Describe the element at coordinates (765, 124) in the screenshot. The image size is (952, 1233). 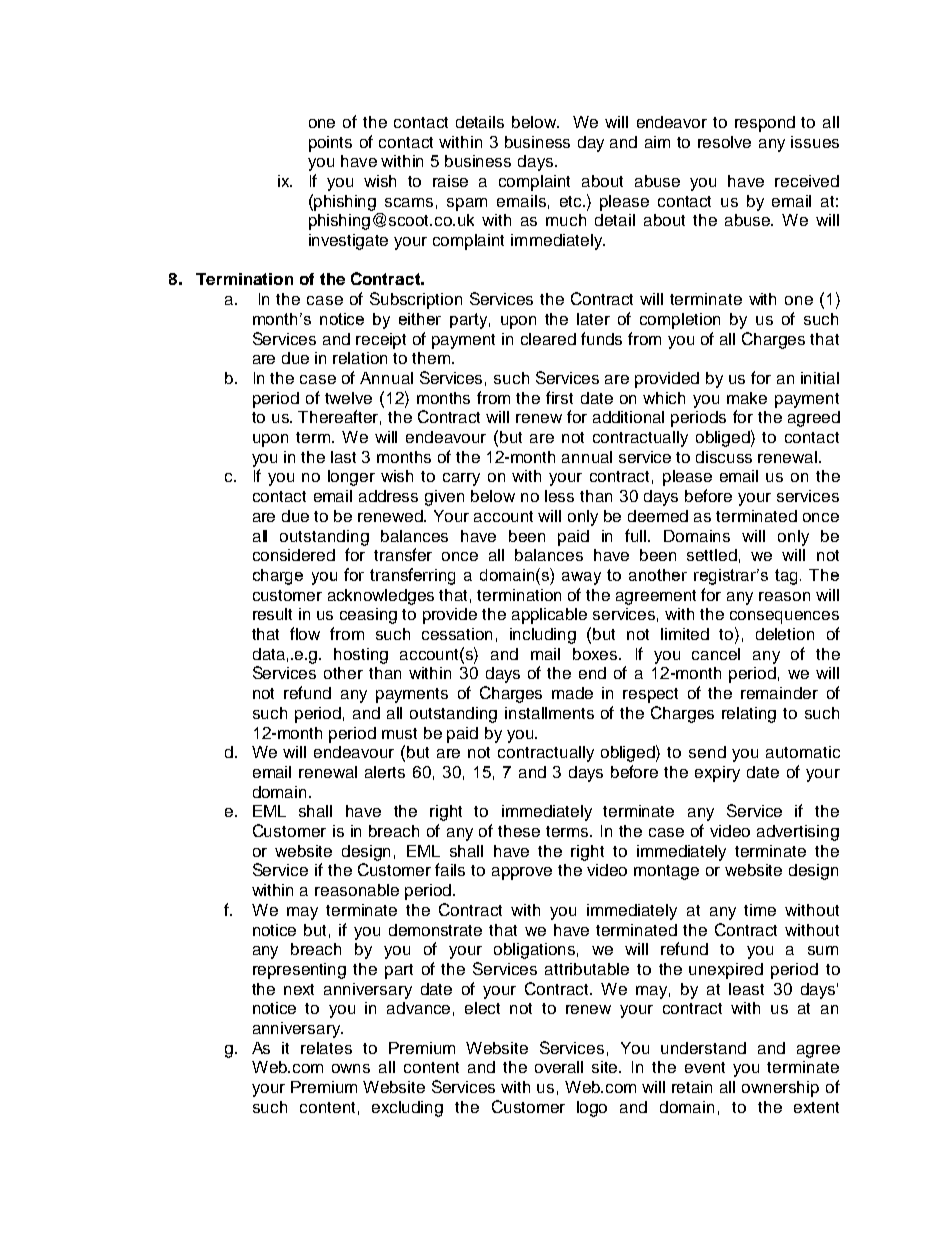
I see `respond` at that location.
